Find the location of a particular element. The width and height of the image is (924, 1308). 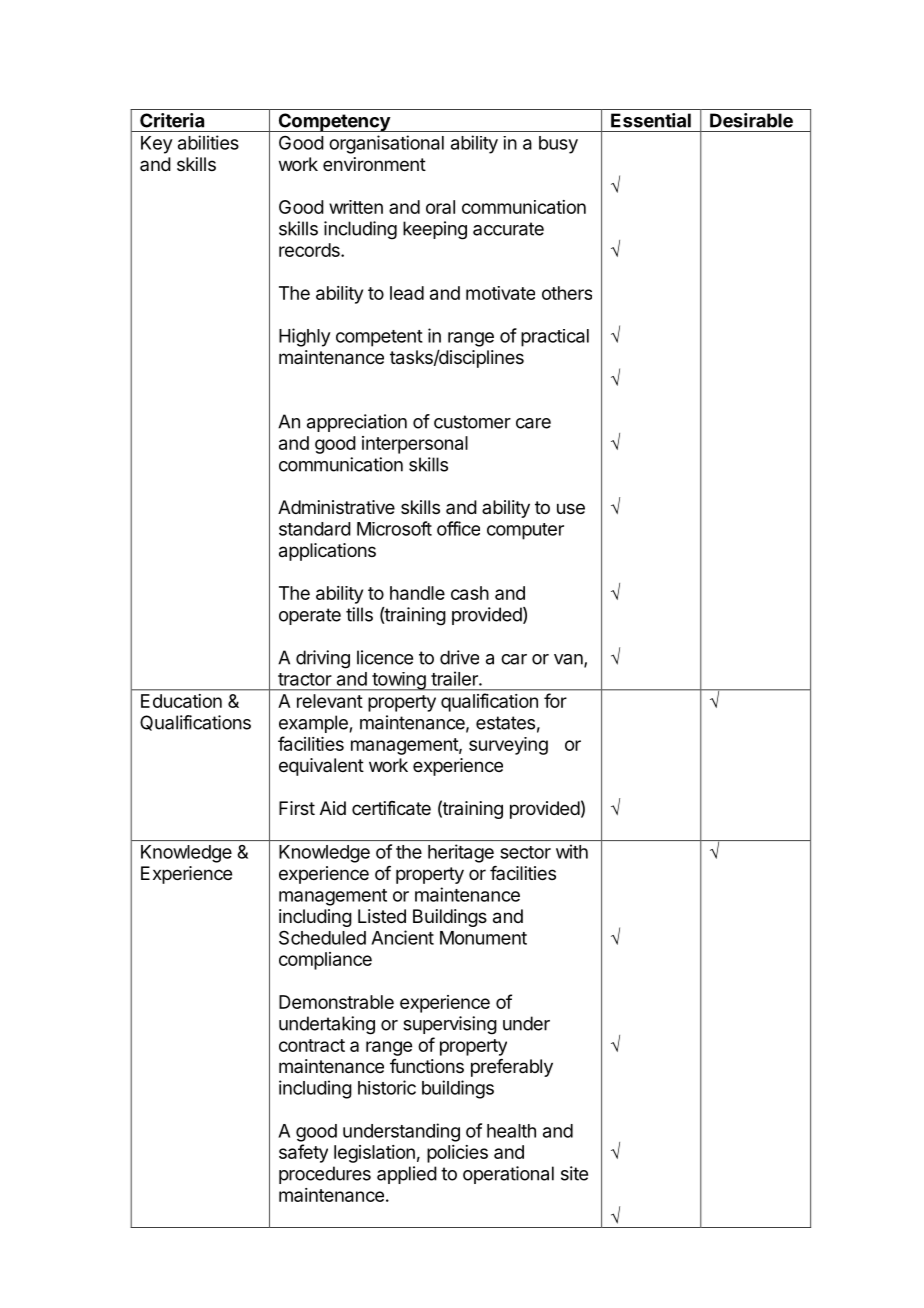

safety is located at coordinates (303, 1153).
